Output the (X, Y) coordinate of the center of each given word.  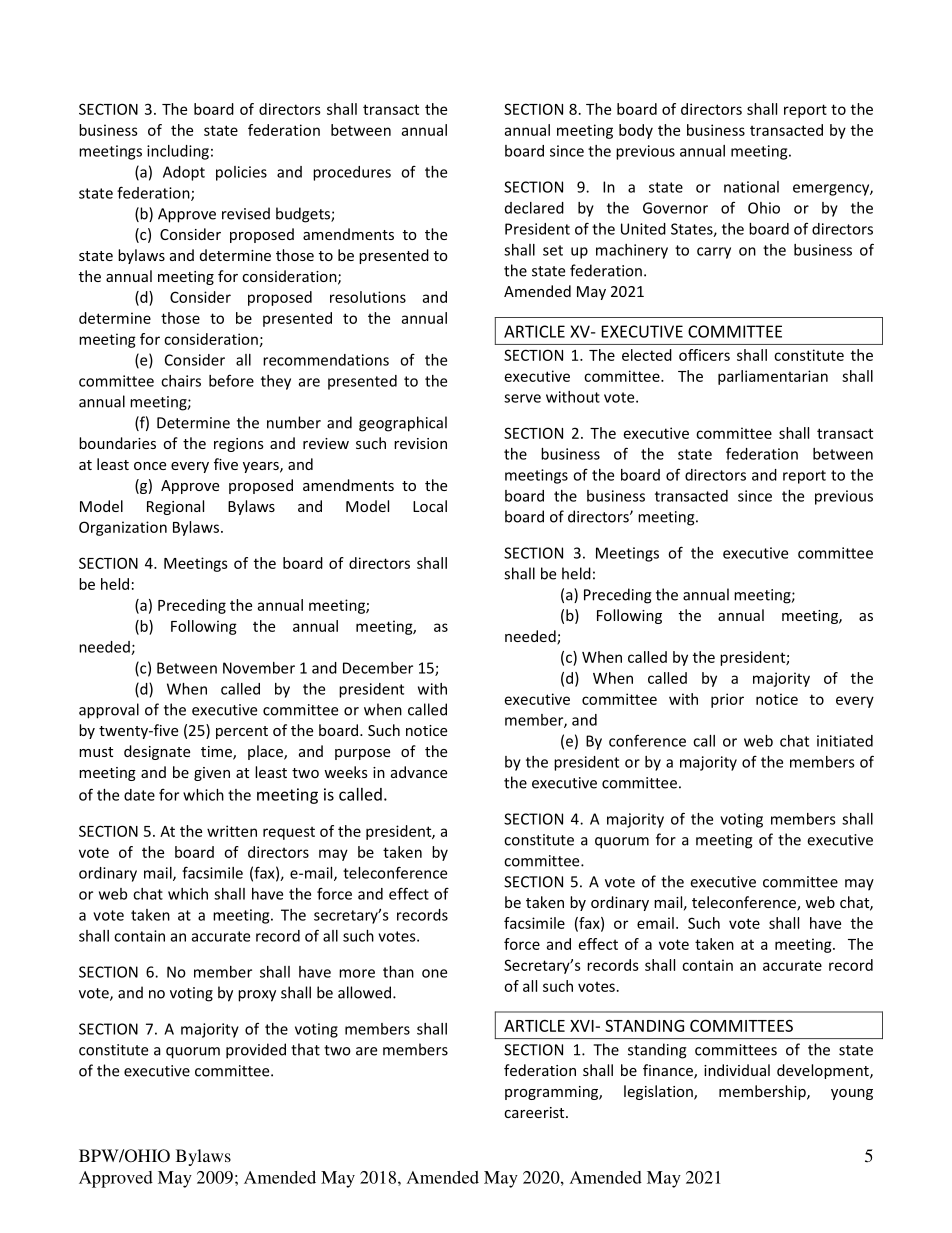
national (751, 187)
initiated (845, 741)
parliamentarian (773, 377)
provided (256, 1051)
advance (419, 772)
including (178, 152)
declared (534, 208)
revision (420, 443)
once (150, 466)
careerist (535, 1112)
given (212, 774)
